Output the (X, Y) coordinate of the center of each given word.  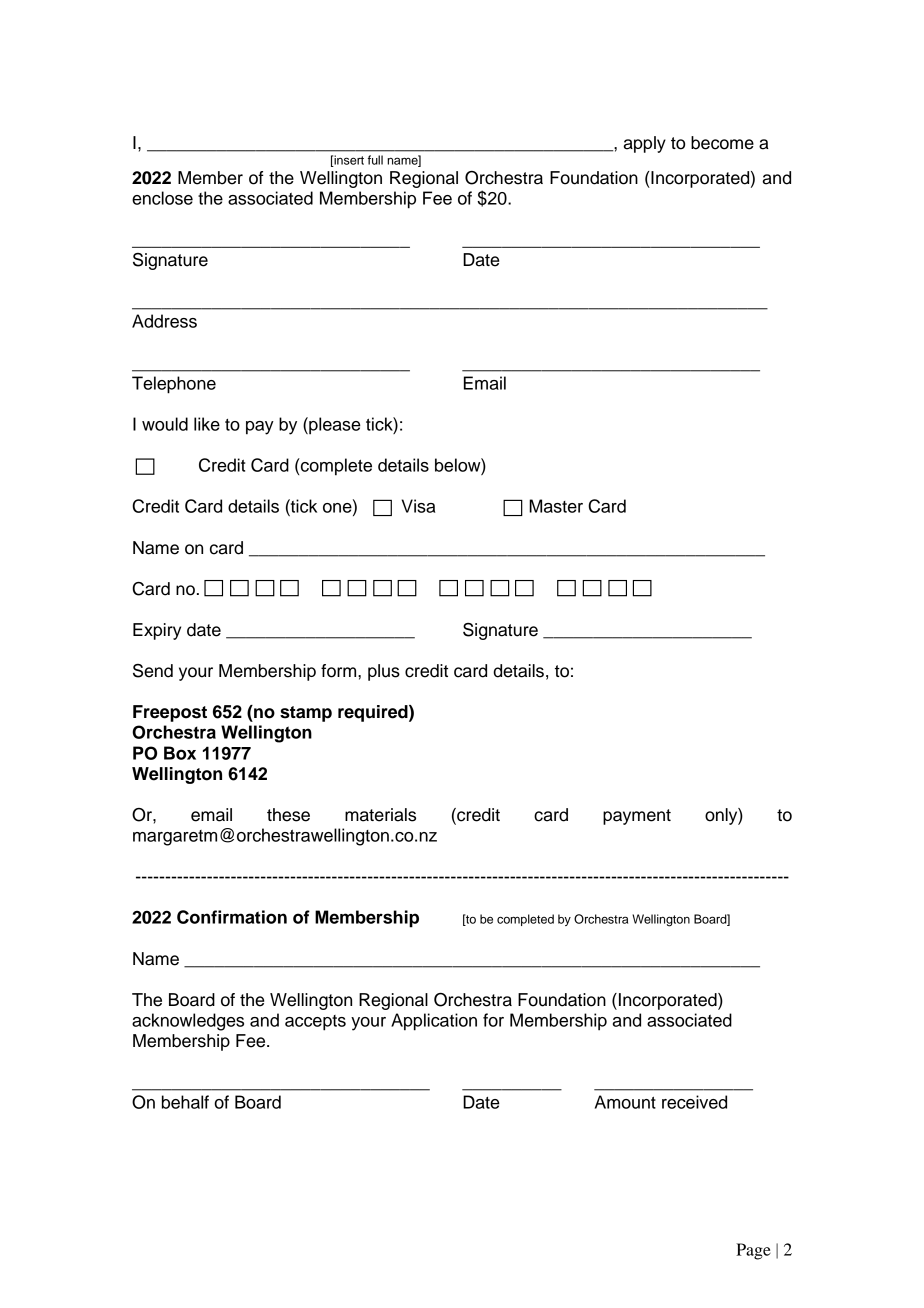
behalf (185, 1102)
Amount (625, 1102)
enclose (162, 198)
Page (753, 1251)
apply (644, 144)
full (375, 160)
